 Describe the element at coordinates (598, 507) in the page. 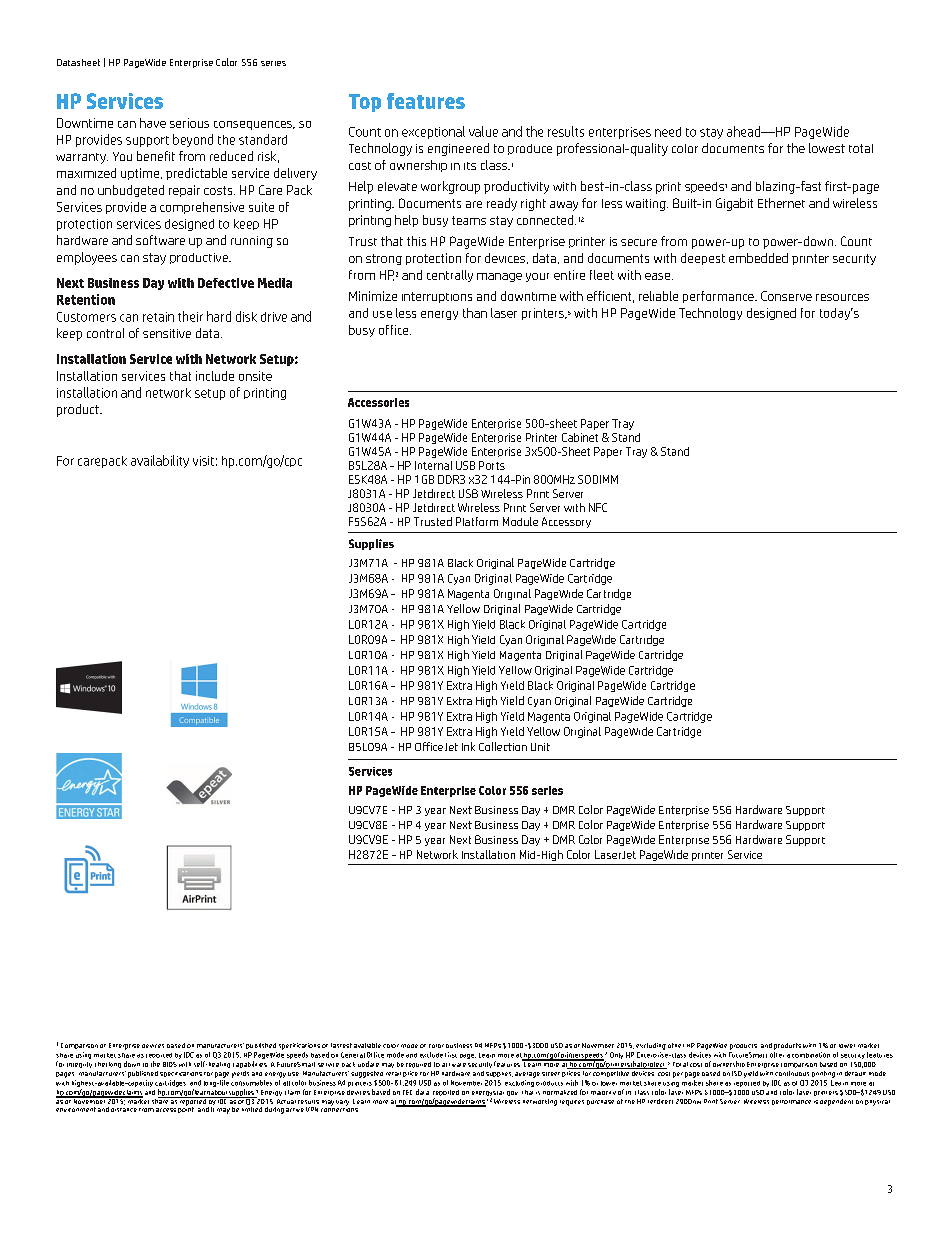

I see `NFC` at that location.
